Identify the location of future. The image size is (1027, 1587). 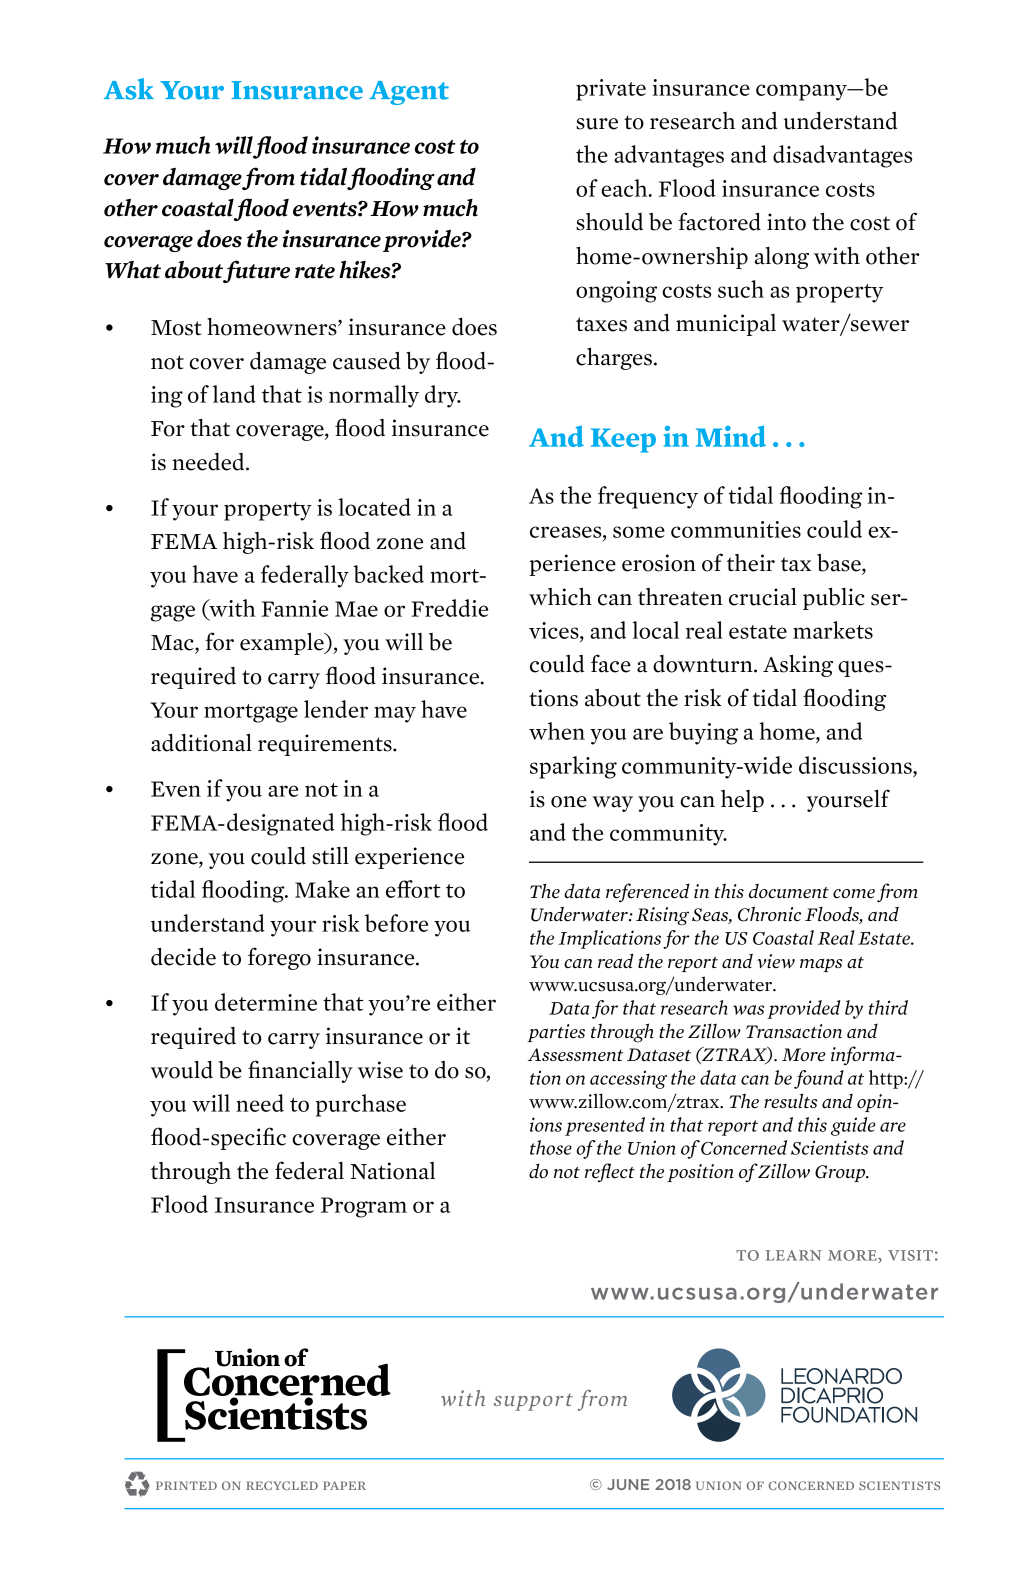
(256, 271).
